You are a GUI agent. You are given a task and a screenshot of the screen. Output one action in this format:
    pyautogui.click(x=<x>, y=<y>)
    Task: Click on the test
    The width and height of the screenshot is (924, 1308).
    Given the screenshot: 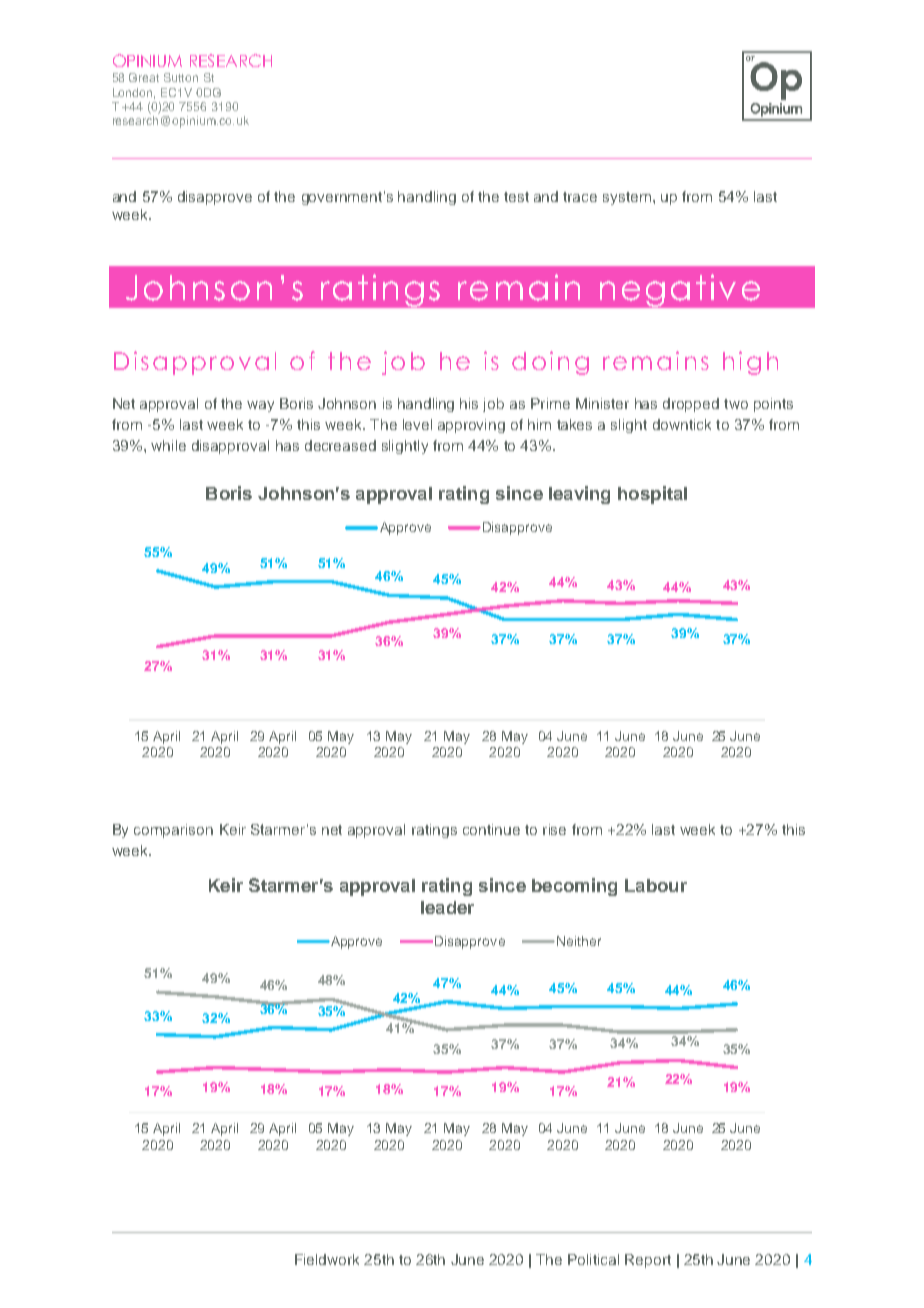 What is the action you would take?
    pyautogui.click(x=516, y=197)
